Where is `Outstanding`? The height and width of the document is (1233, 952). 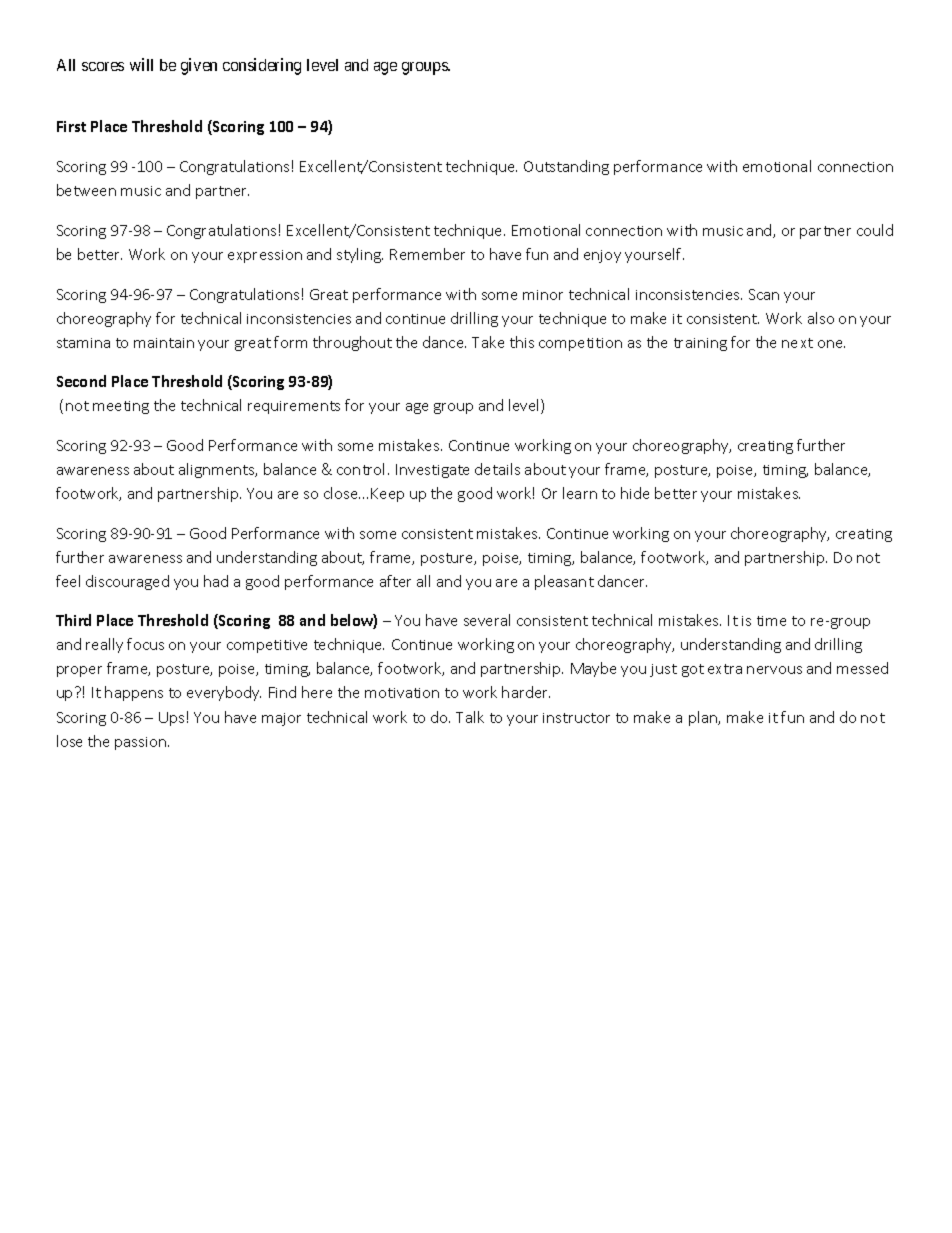 Outstanding is located at coordinates (566, 167).
